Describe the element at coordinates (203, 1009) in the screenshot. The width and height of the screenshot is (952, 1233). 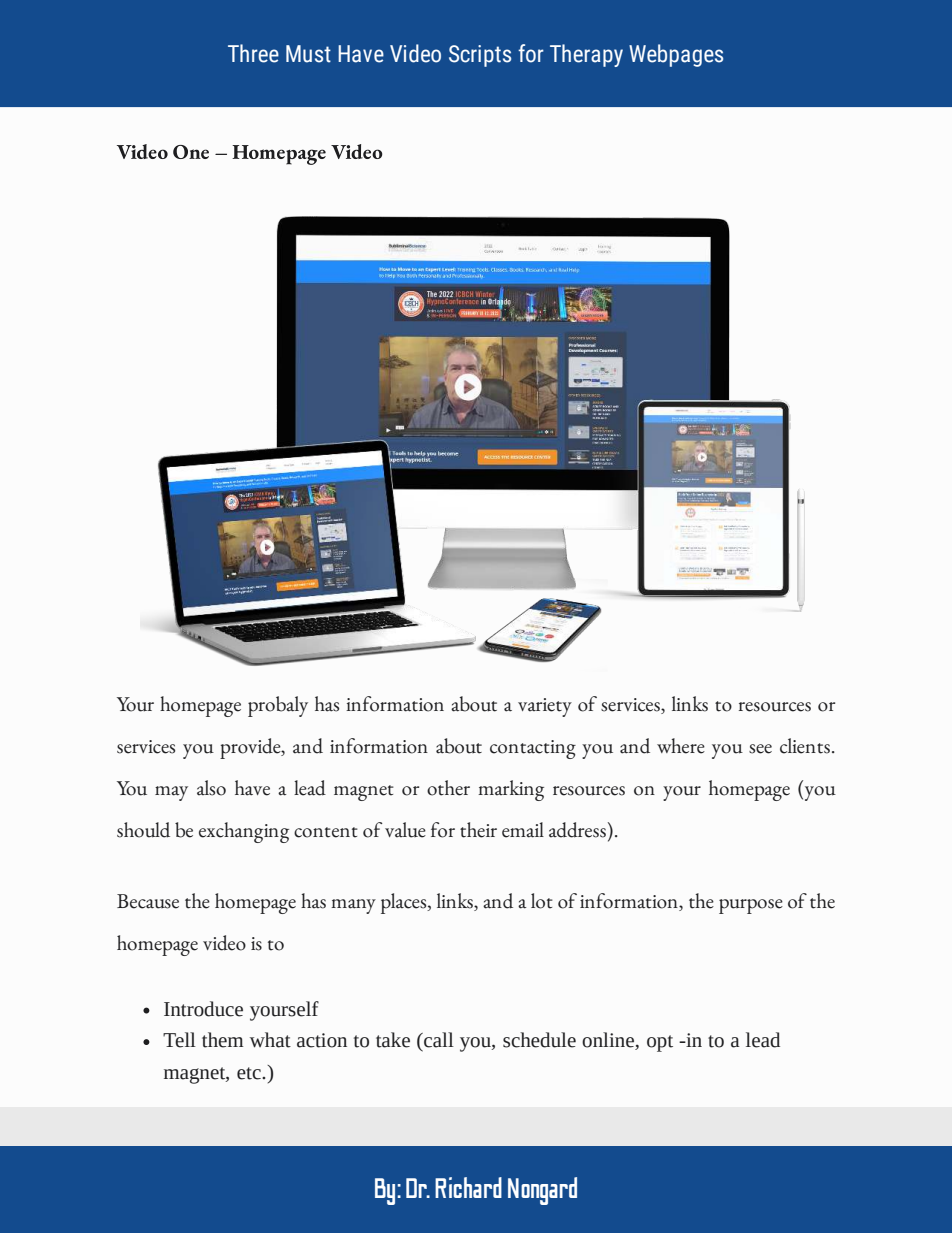
I see `Introduce` at that location.
